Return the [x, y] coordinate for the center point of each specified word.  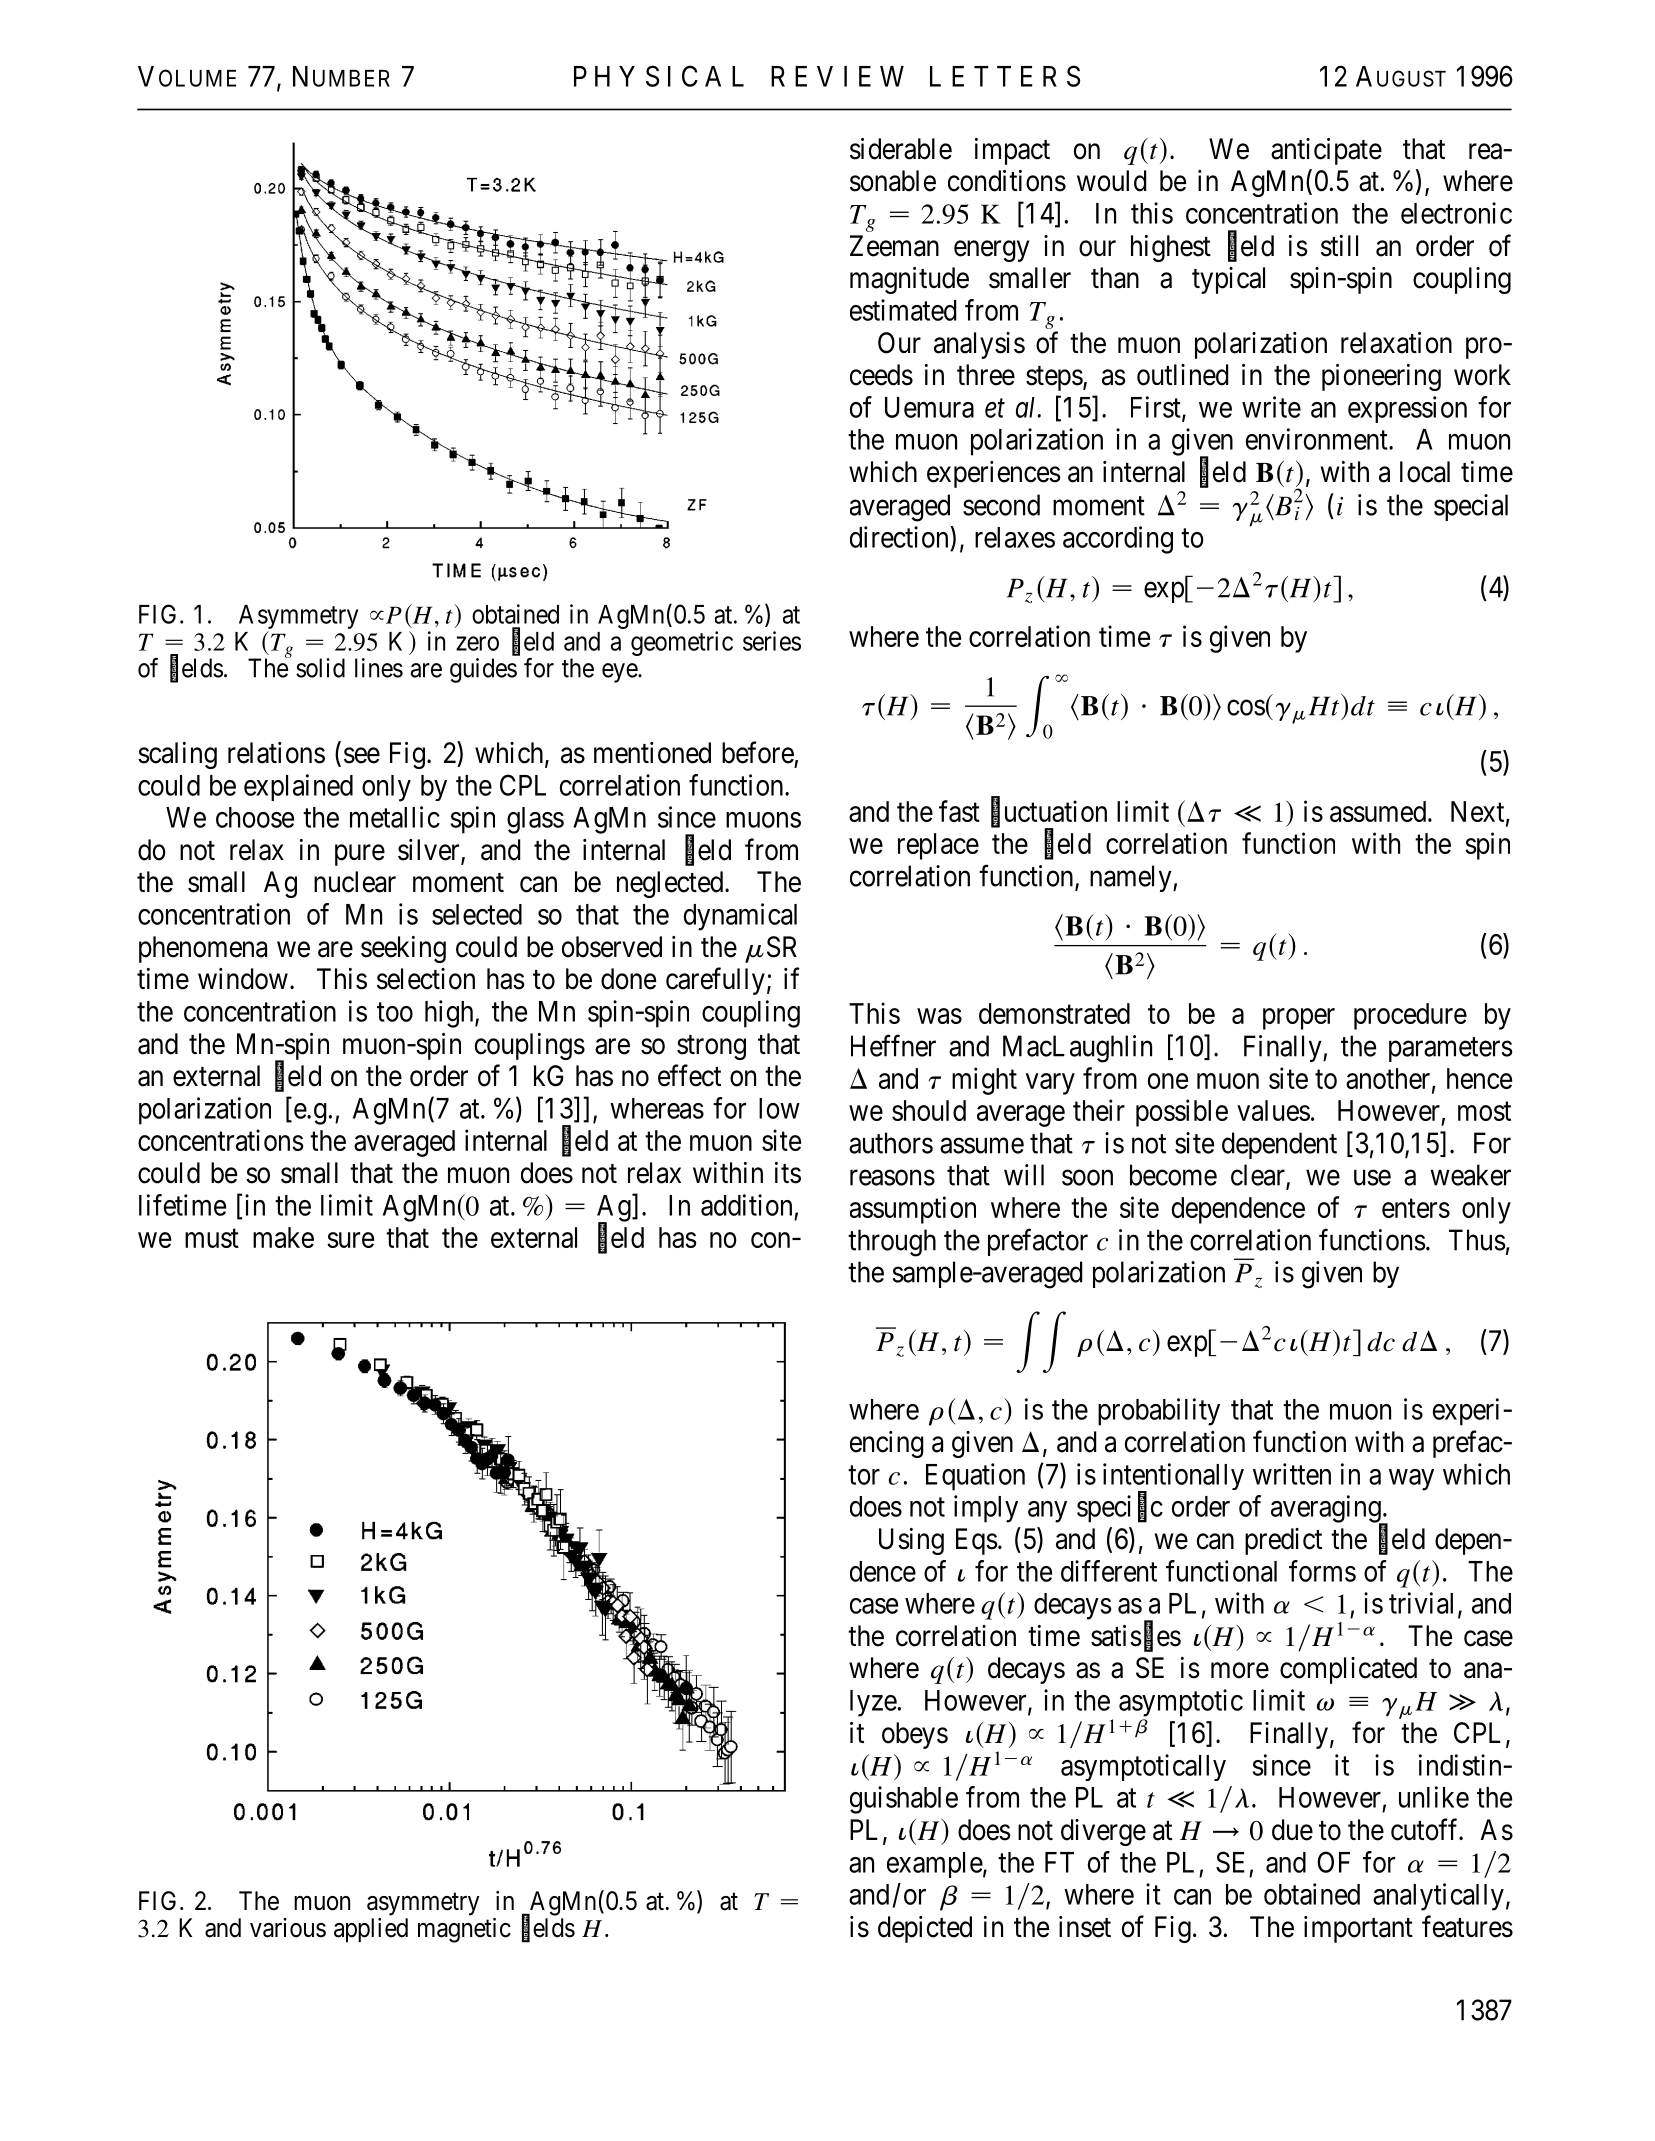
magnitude [909, 280]
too [395, 1012]
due [1292, 1830]
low [779, 1108]
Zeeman [894, 246]
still [1339, 246]
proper [1299, 1019]
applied [371, 1930]
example [935, 1865]
